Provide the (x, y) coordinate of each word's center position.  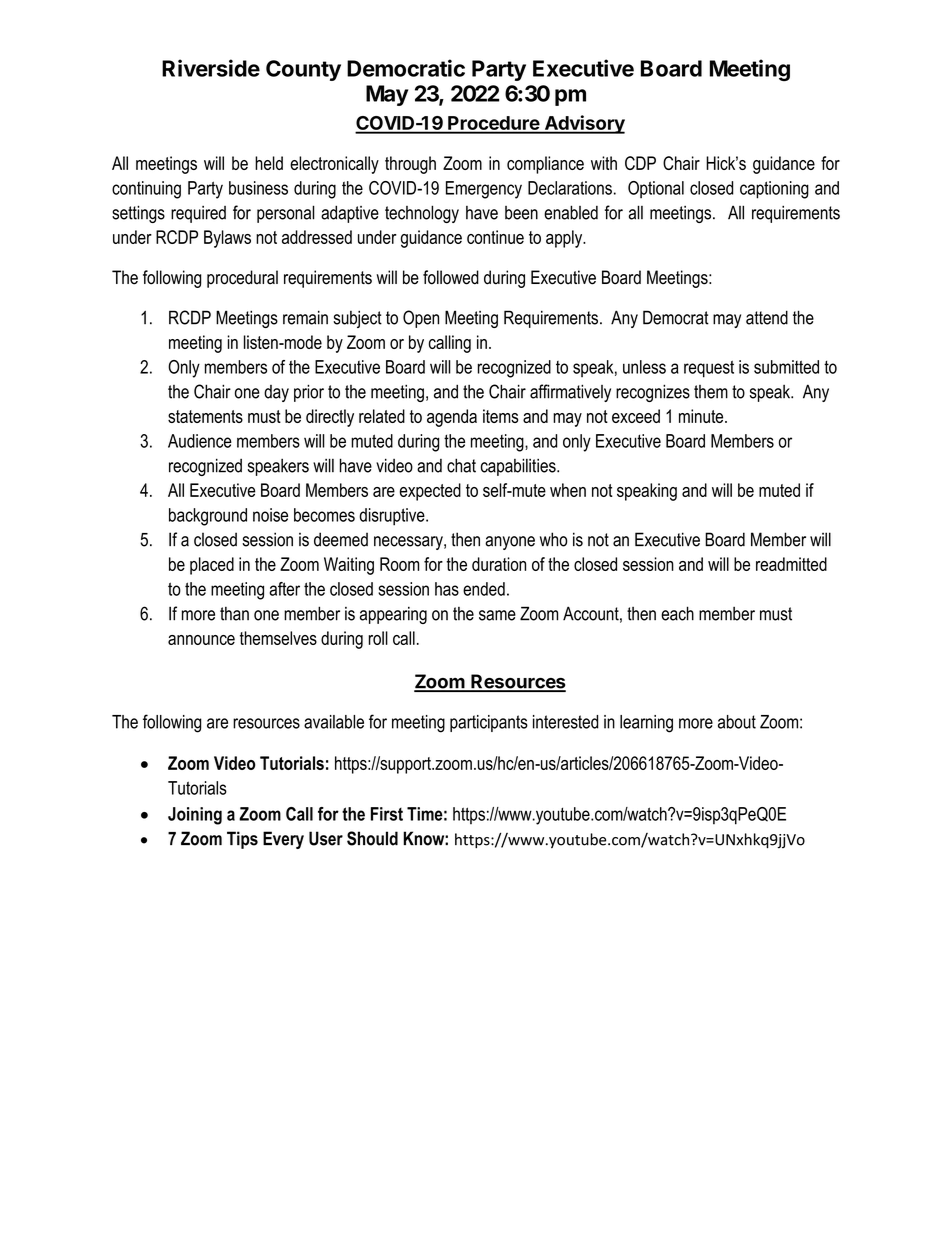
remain (305, 317)
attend (767, 317)
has (447, 589)
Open (421, 319)
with (604, 163)
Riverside (211, 68)
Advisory (583, 124)
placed (212, 566)
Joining (195, 816)
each (677, 613)
